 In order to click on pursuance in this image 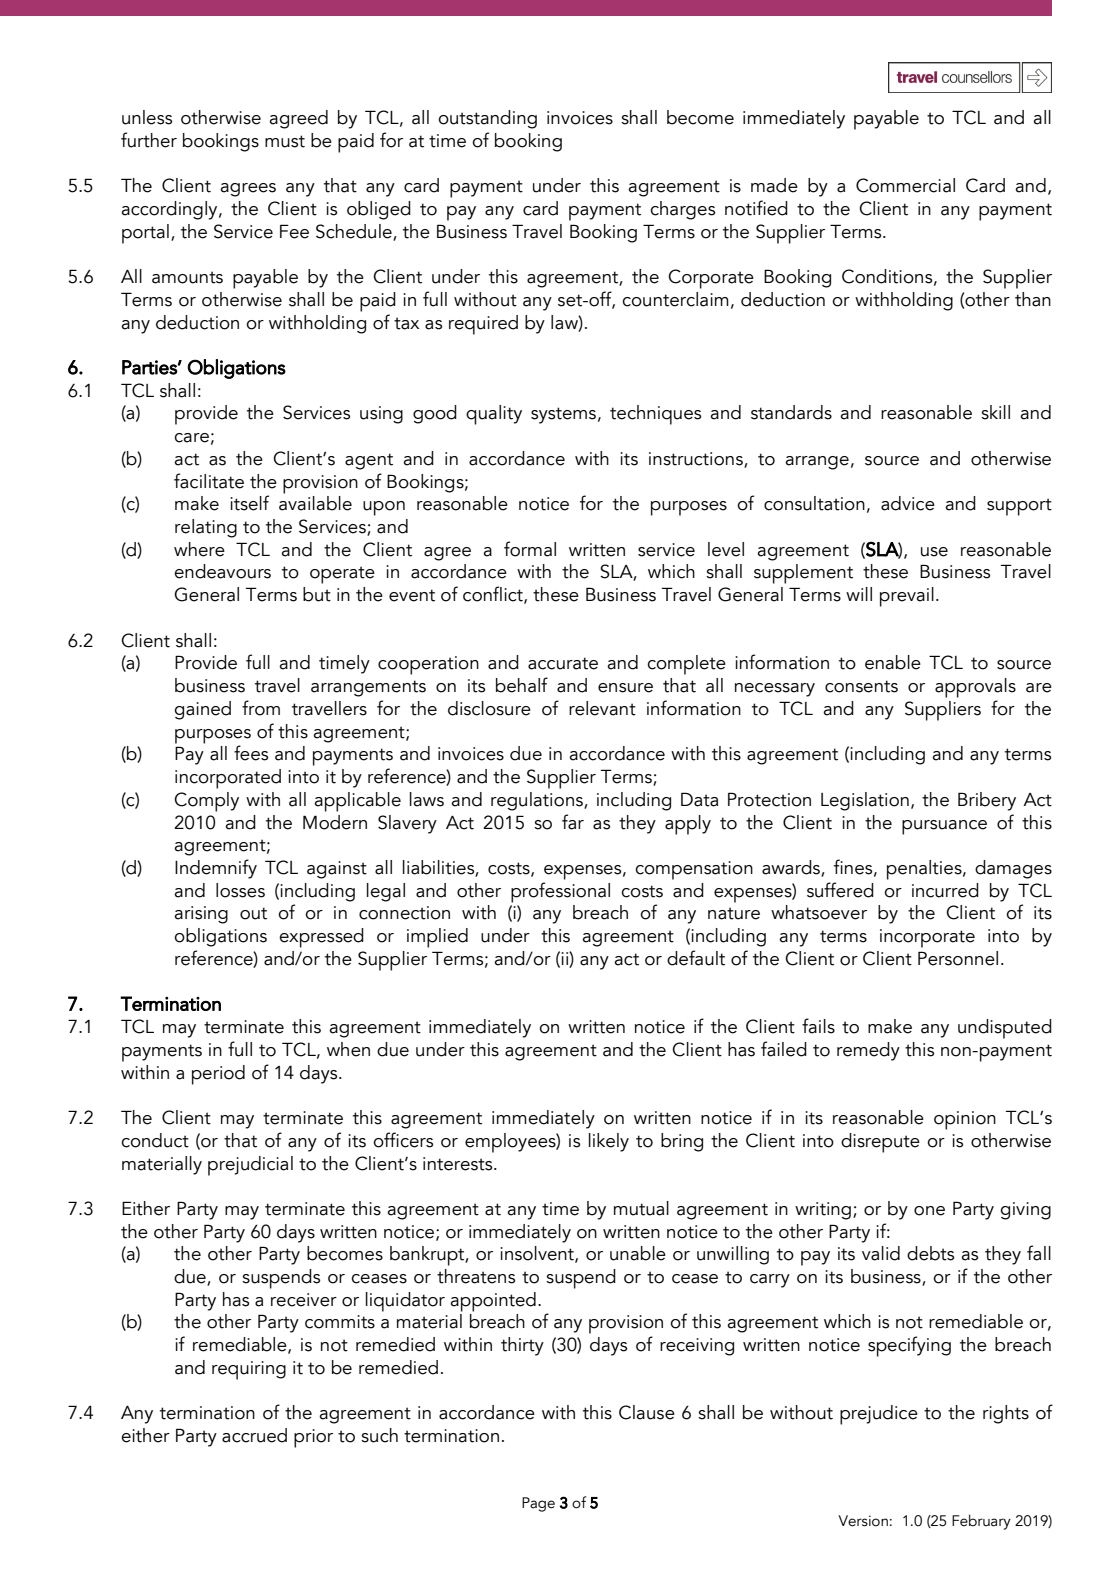, I will do `click(944, 827)`.
